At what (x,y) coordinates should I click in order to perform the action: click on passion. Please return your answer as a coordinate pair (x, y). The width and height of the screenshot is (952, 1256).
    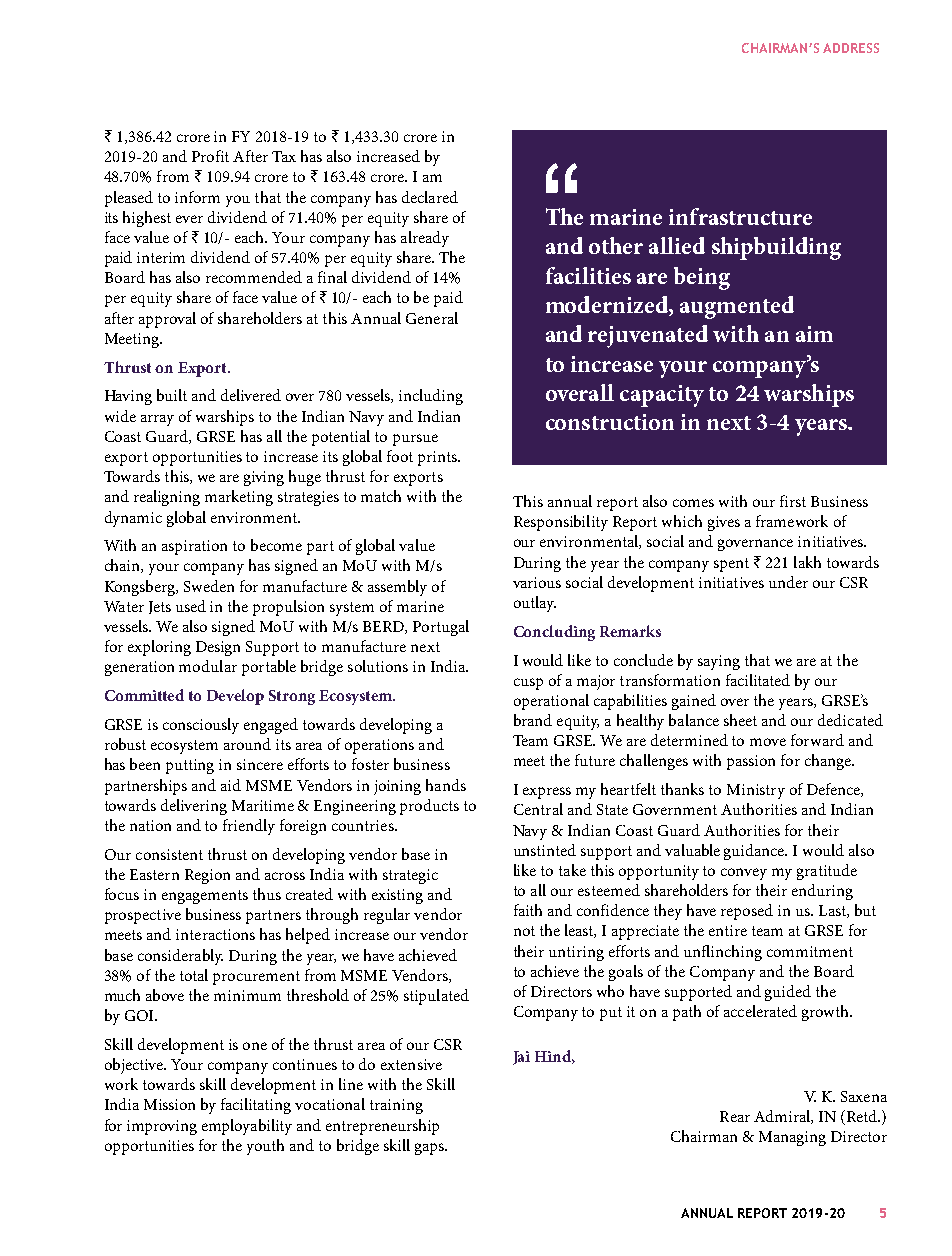
    Looking at the image, I should click on (751, 762).
